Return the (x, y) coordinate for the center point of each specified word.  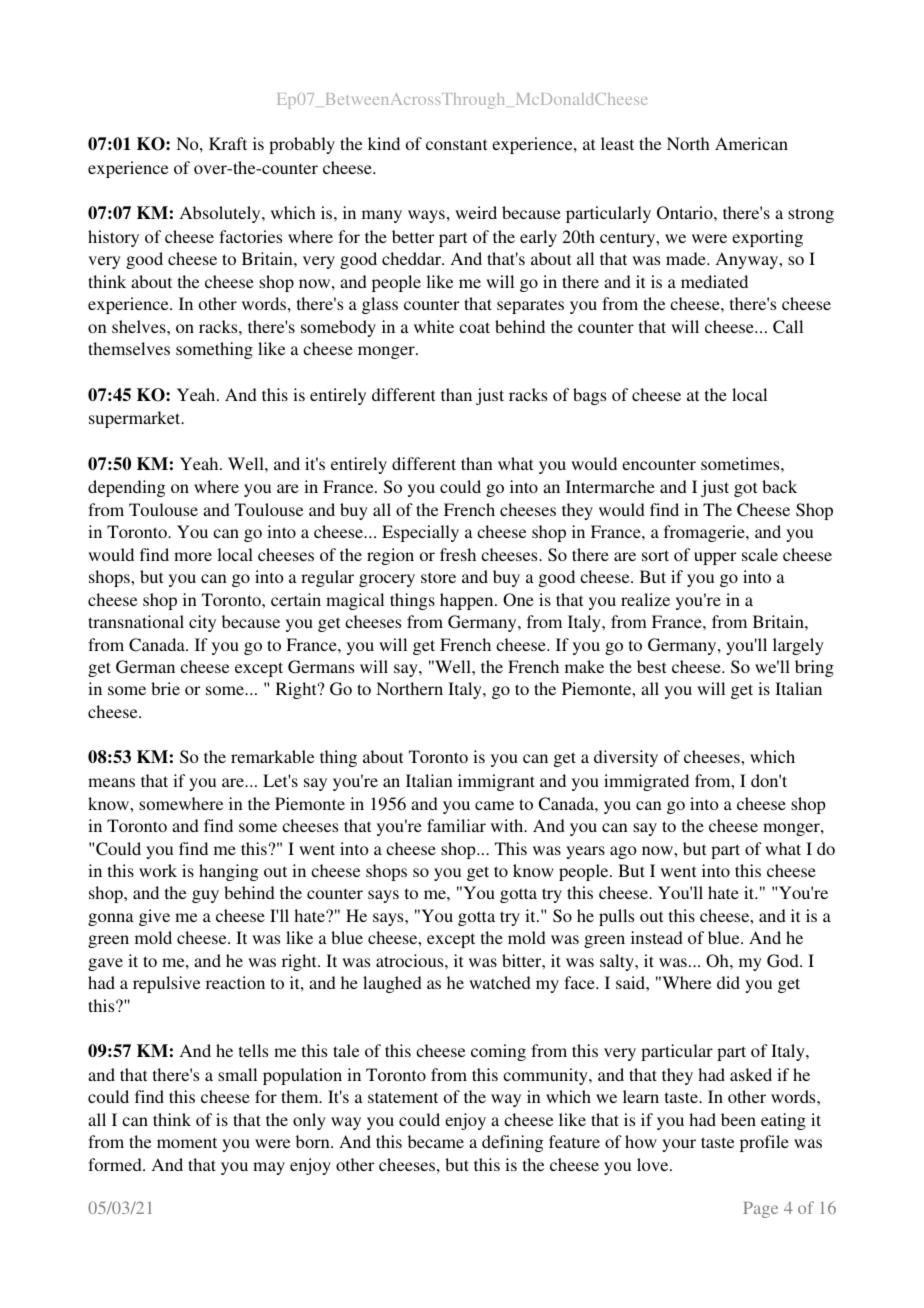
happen (468, 601)
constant (456, 144)
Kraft (228, 143)
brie (165, 688)
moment (187, 1142)
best (651, 666)
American (751, 143)
